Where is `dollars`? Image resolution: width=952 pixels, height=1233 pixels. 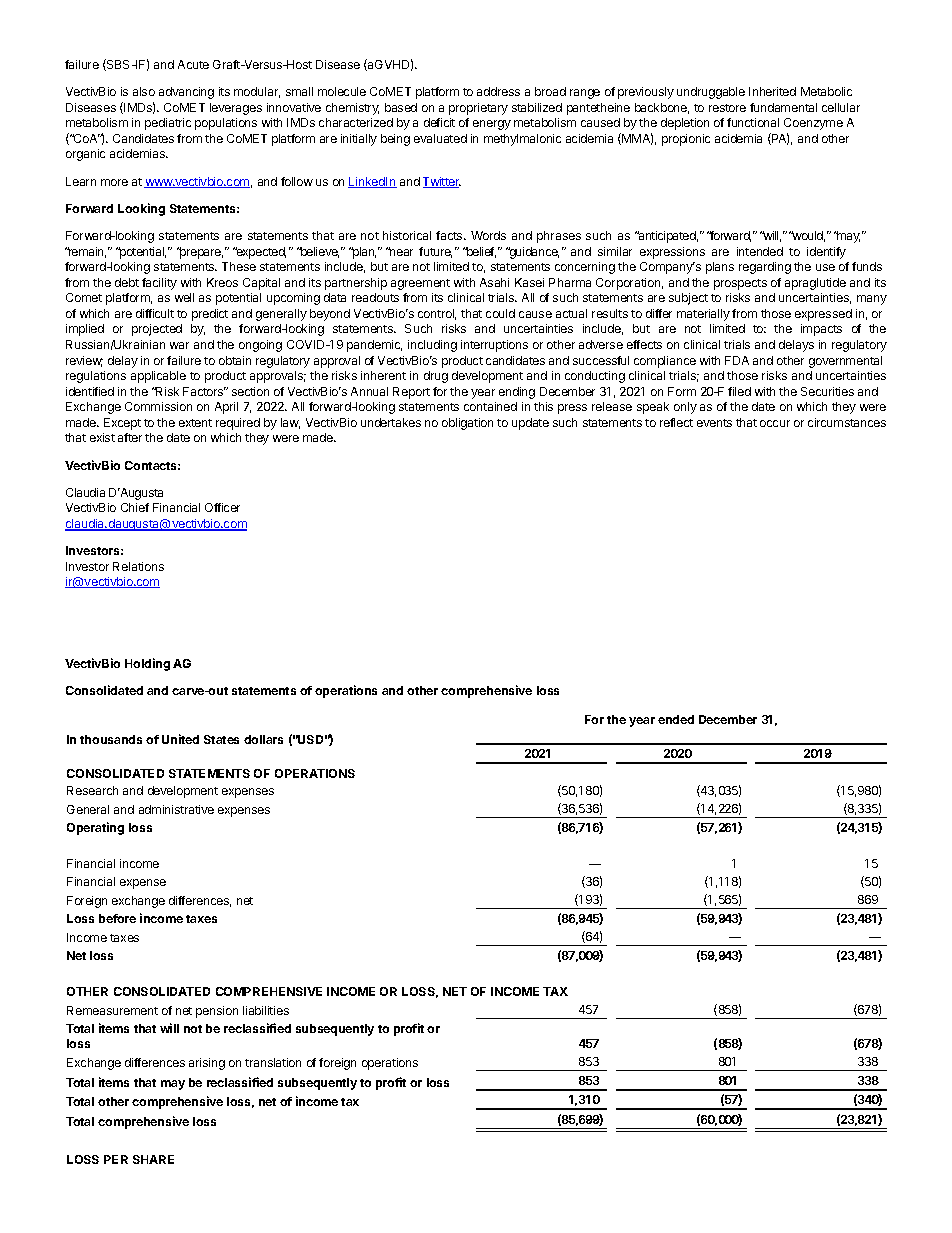
dollars is located at coordinates (263, 739).
